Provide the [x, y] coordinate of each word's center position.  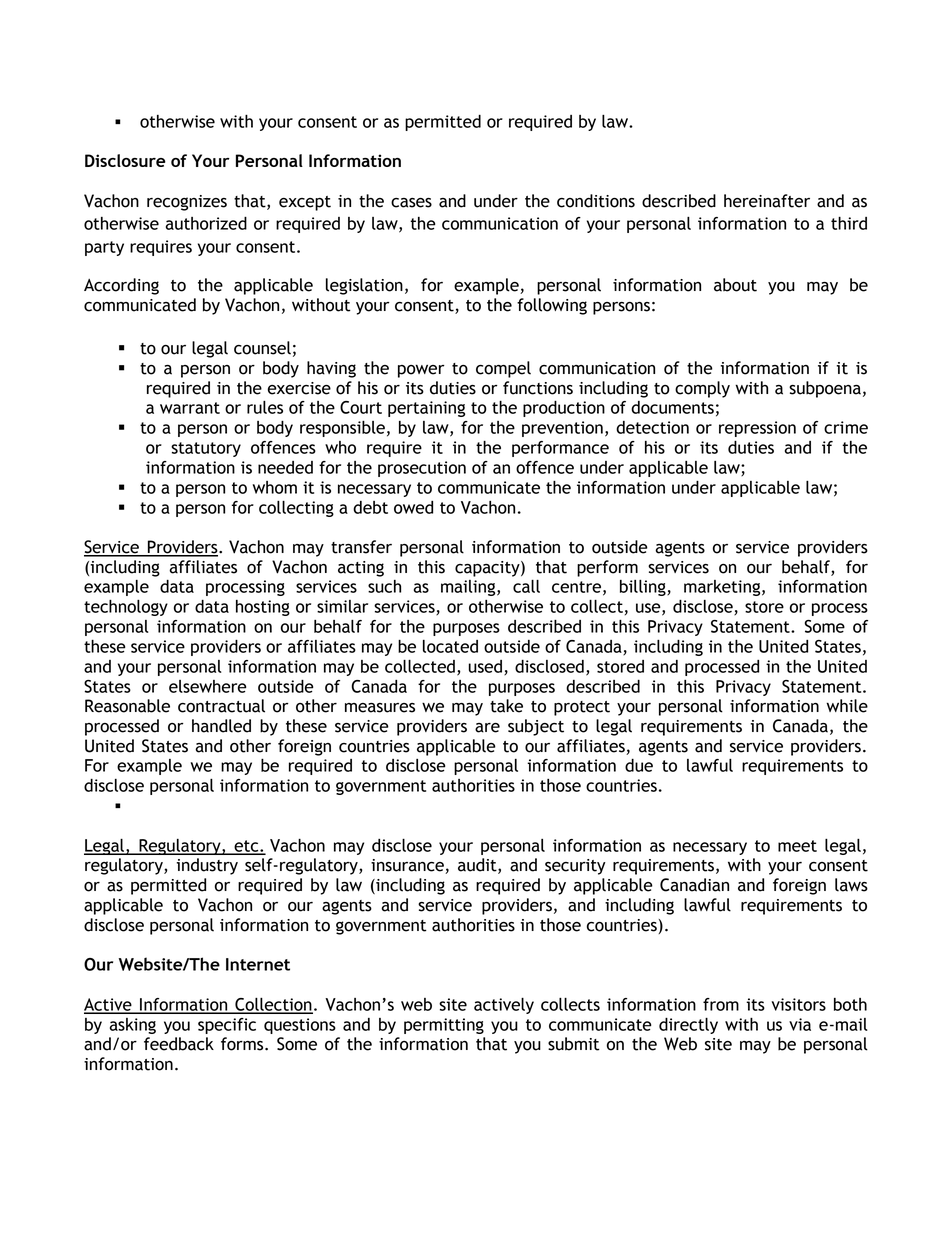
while [847, 706]
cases [411, 203]
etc [246, 847]
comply [702, 389]
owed [413, 507]
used [485, 666]
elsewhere [208, 686]
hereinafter [767, 201]
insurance [408, 866]
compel [503, 369]
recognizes [187, 203]
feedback [179, 1044]
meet [797, 846]
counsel [262, 348]
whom [275, 487]
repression [757, 429]
